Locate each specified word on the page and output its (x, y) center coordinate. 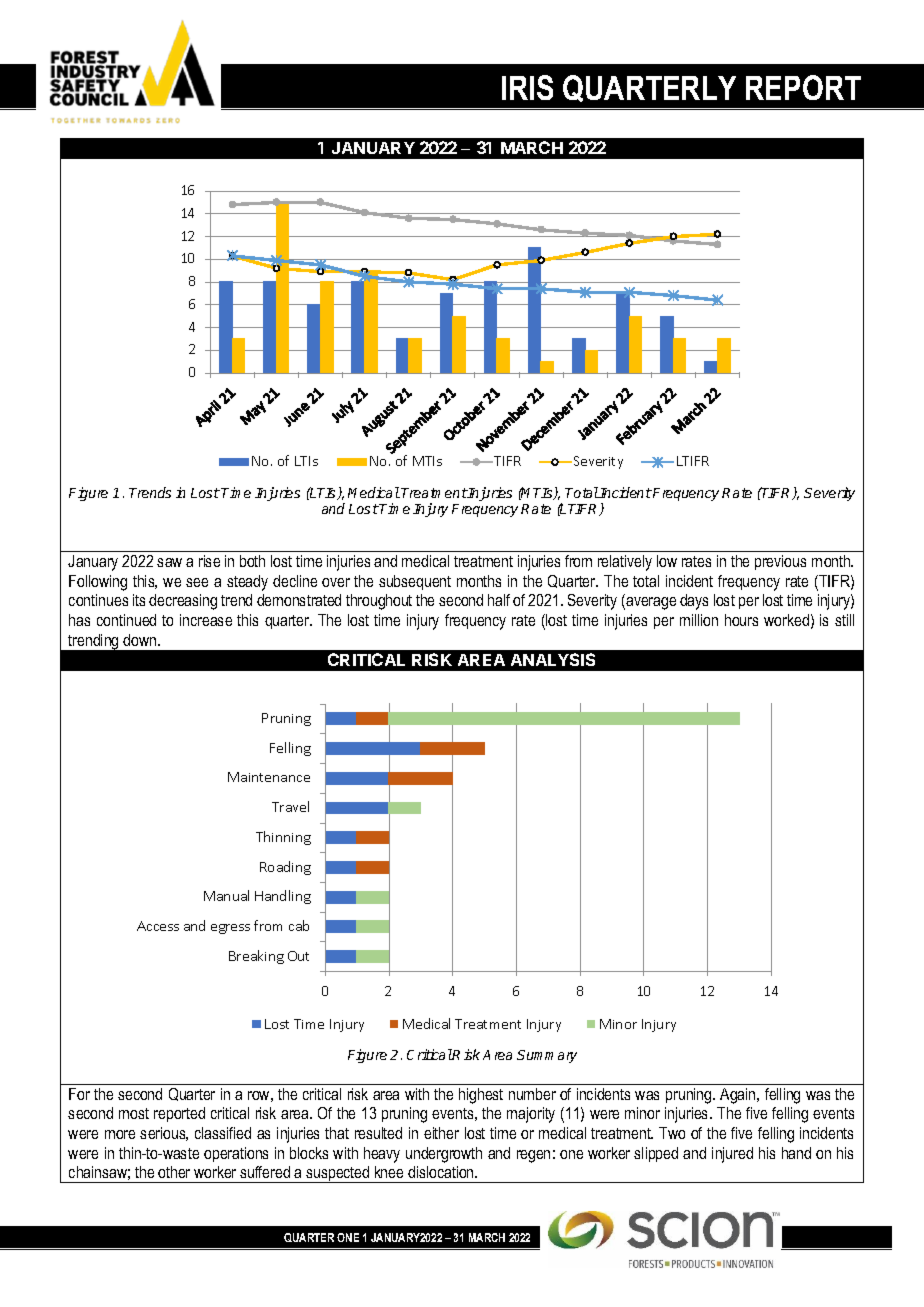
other (174, 1172)
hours (741, 620)
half (499, 600)
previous (780, 562)
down (141, 640)
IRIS (527, 87)
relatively (625, 563)
